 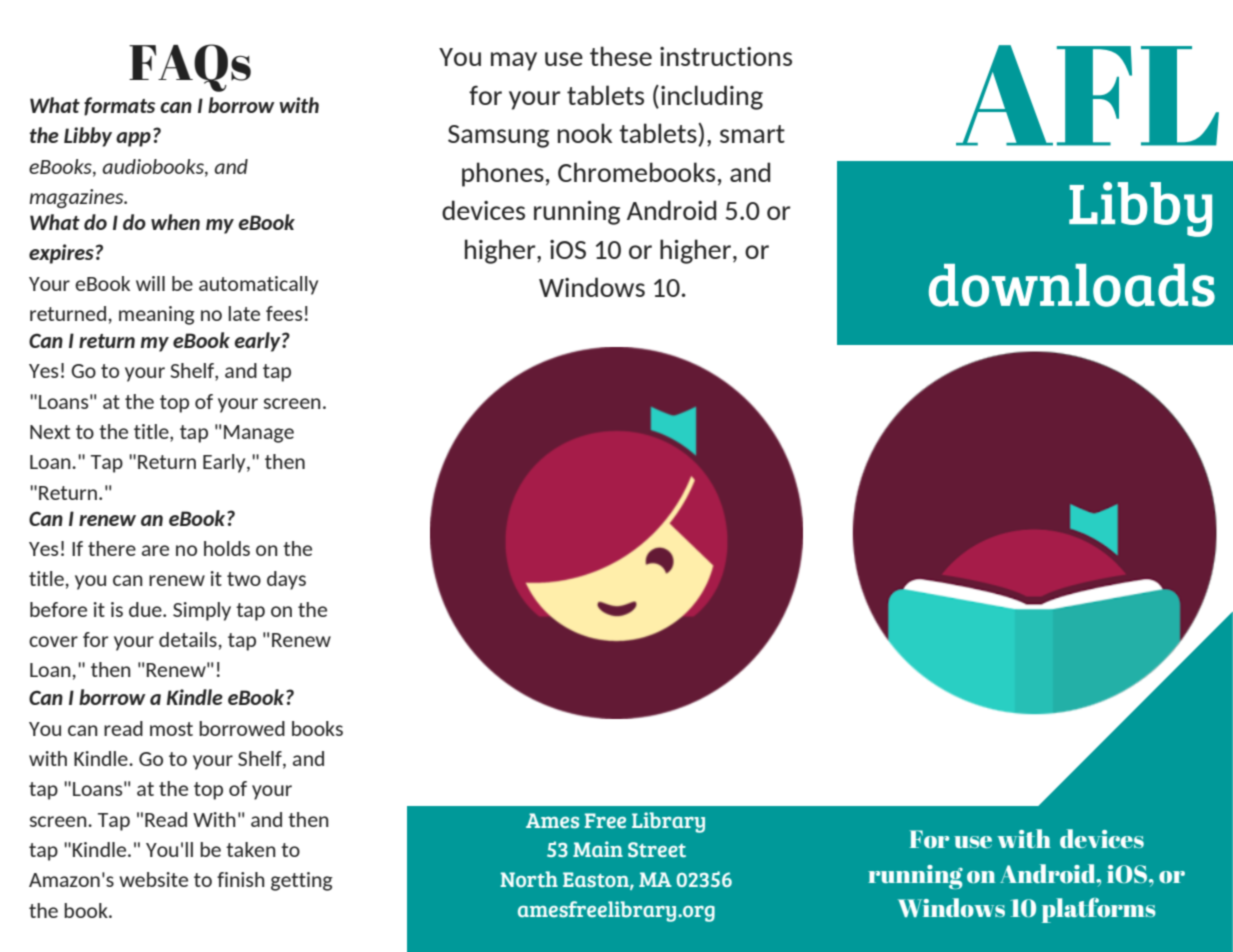 What do you see at coordinates (286, 580) in the page?
I see `days` at bounding box center [286, 580].
